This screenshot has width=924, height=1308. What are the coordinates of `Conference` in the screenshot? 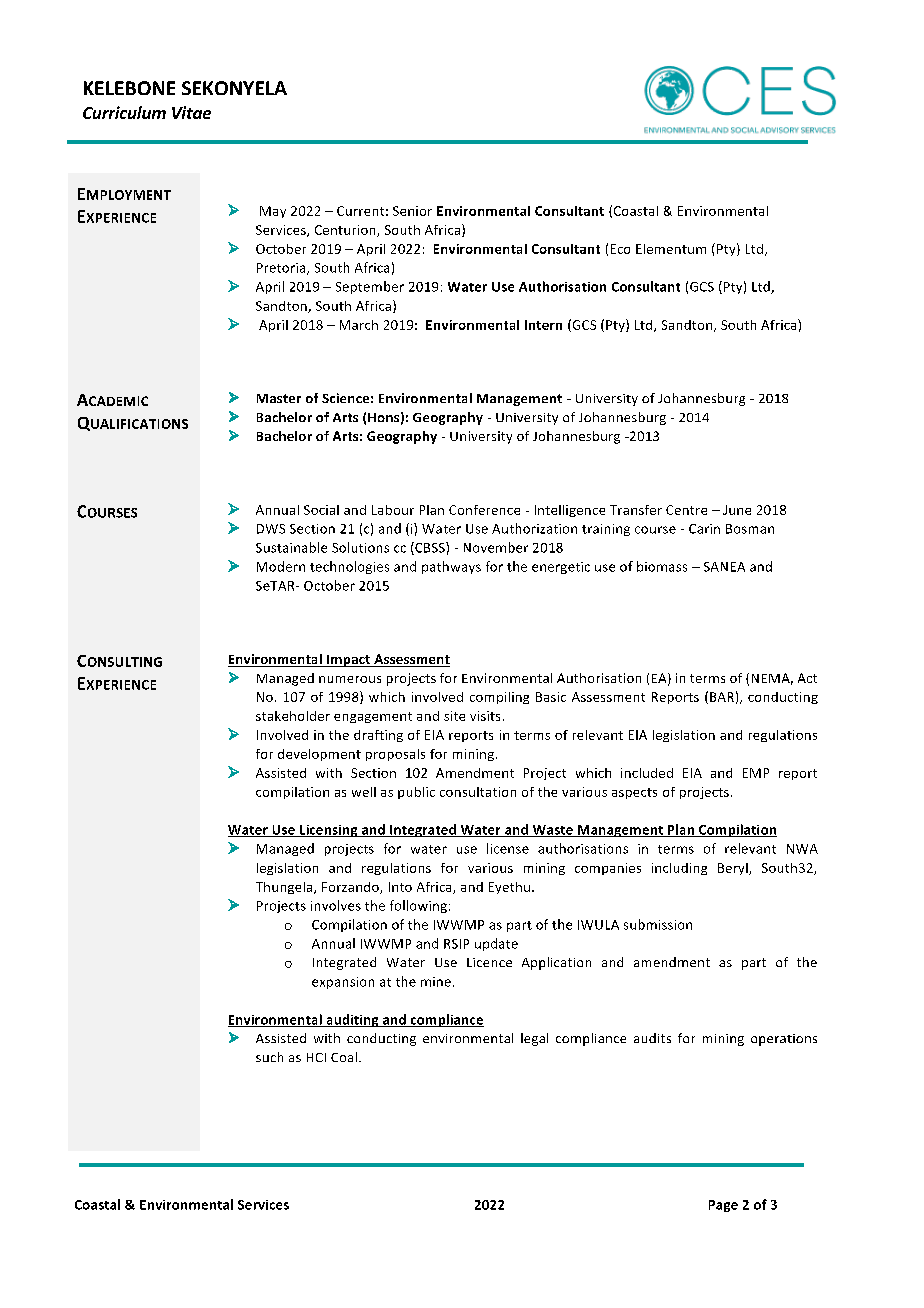 It's located at (484, 510).
